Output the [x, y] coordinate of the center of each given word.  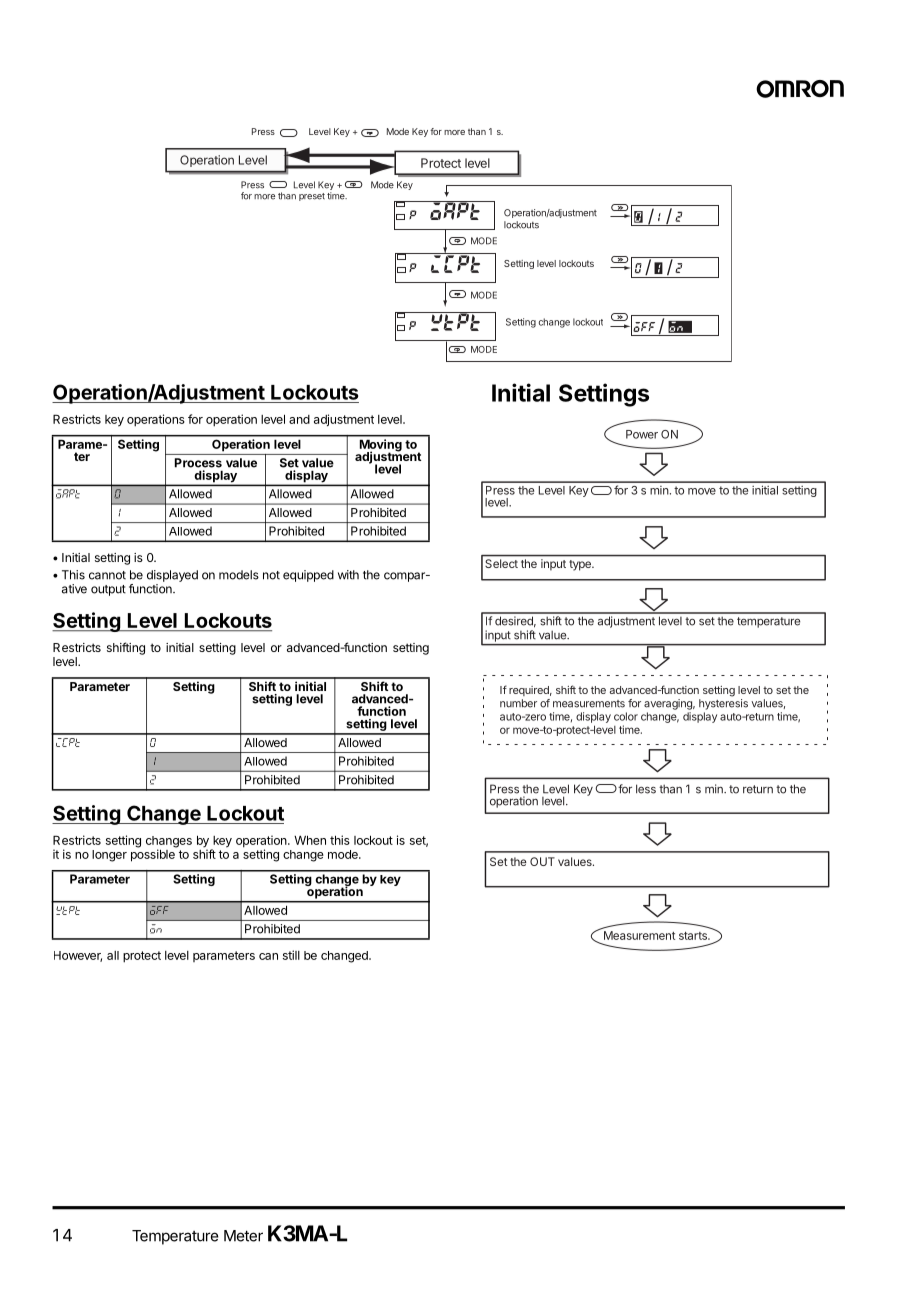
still [291, 955]
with [348, 575]
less [646, 789]
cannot [107, 575]
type [581, 565]
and [299, 419]
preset [312, 197]
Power [642, 434]
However [78, 956]
